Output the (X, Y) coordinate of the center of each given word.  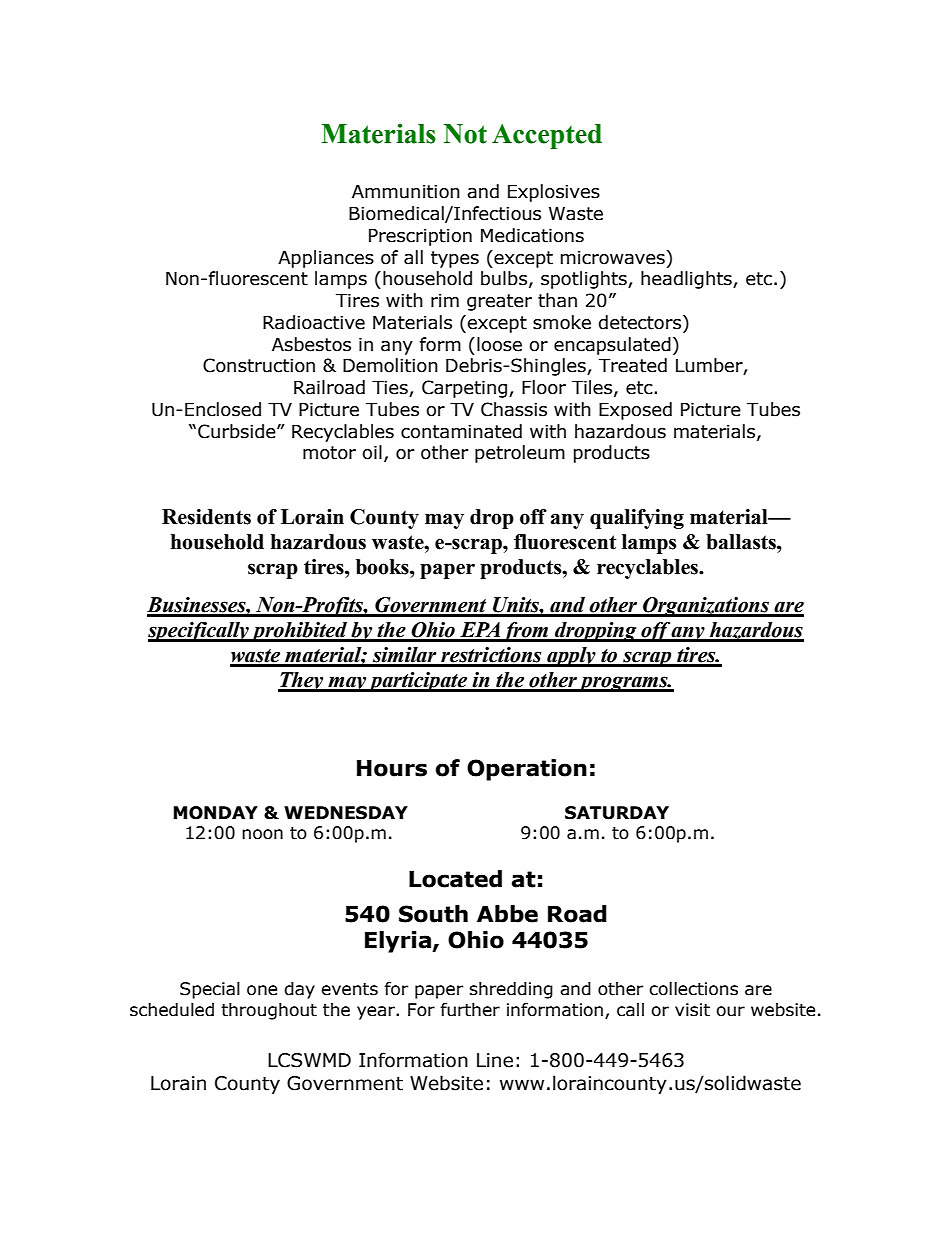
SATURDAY (617, 813)
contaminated (461, 431)
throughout (269, 1011)
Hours (392, 768)
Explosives (554, 193)
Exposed (635, 411)
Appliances (326, 259)
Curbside (238, 431)
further (470, 1010)
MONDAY (215, 813)
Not (465, 134)
